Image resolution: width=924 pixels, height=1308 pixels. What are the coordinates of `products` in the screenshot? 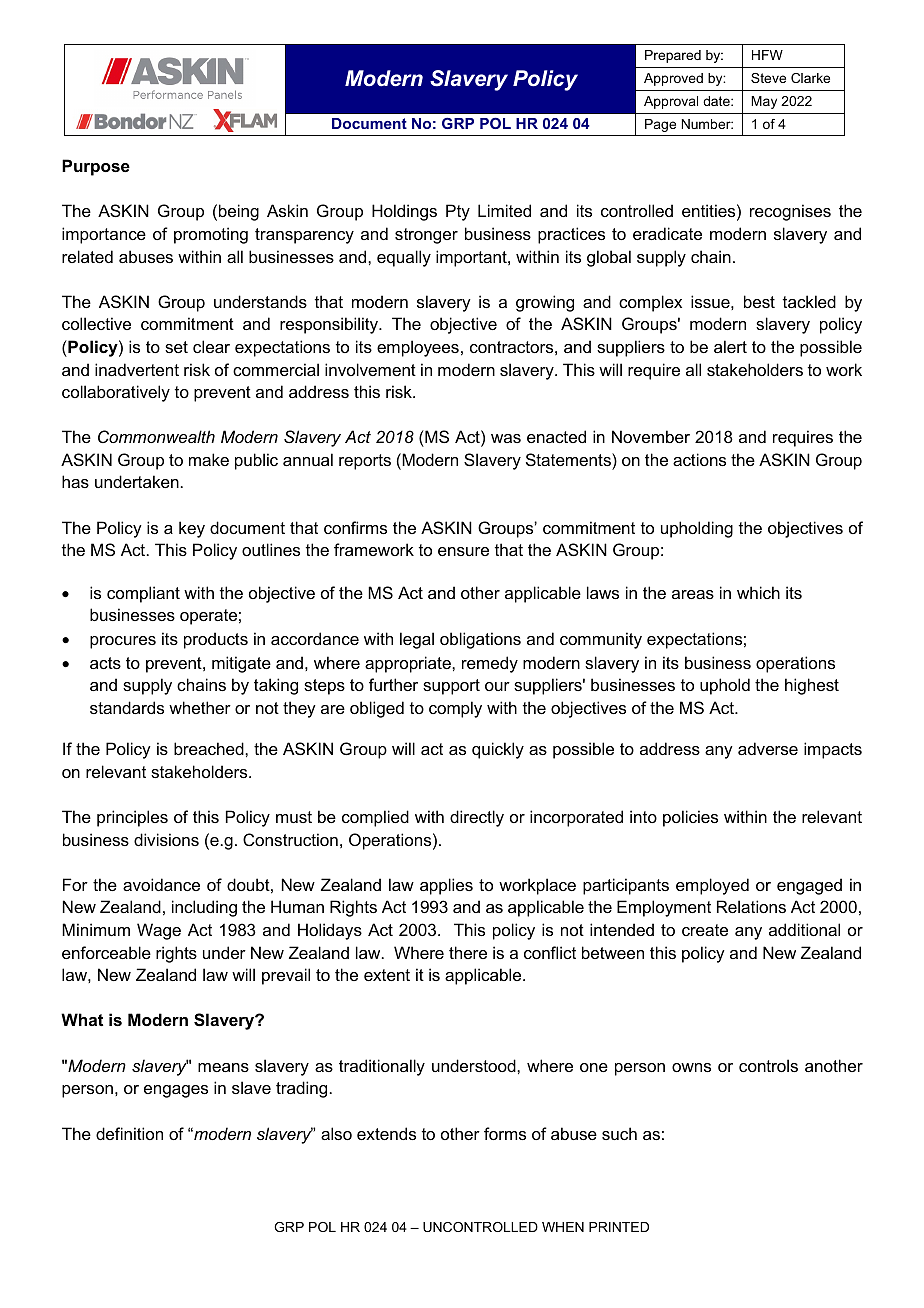 It's located at (216, 640).
